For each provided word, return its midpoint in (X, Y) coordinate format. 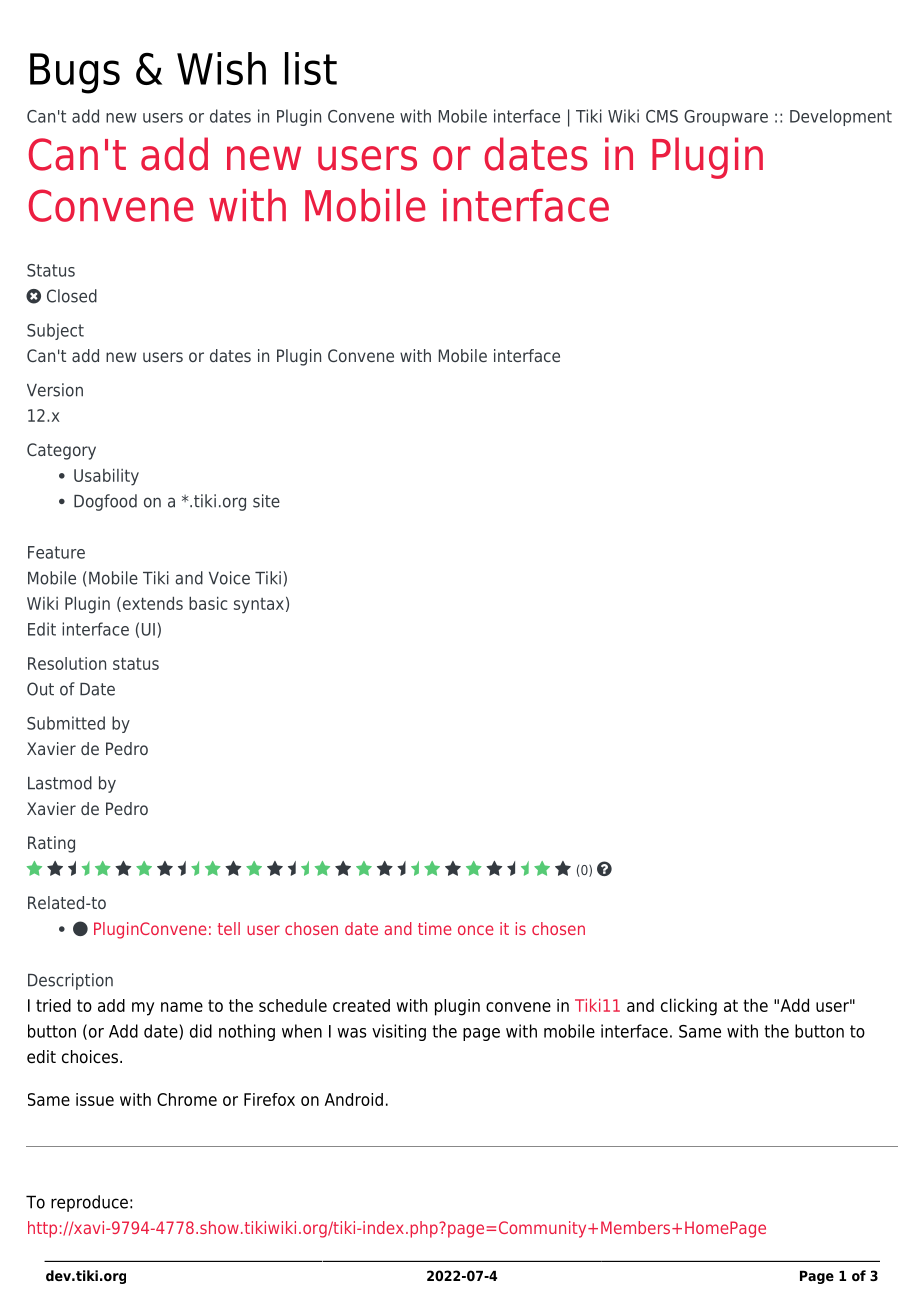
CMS (662, 116)
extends (151, 604)
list (311, 68)
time (434, 928)
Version (55, 390)
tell (229, 928)
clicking (689, 1007)
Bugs (75, 73)
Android (353, 1099)
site (266, 501)
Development (841, 117)
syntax (259, 606)
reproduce (89, 1203)
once (475, 930)
